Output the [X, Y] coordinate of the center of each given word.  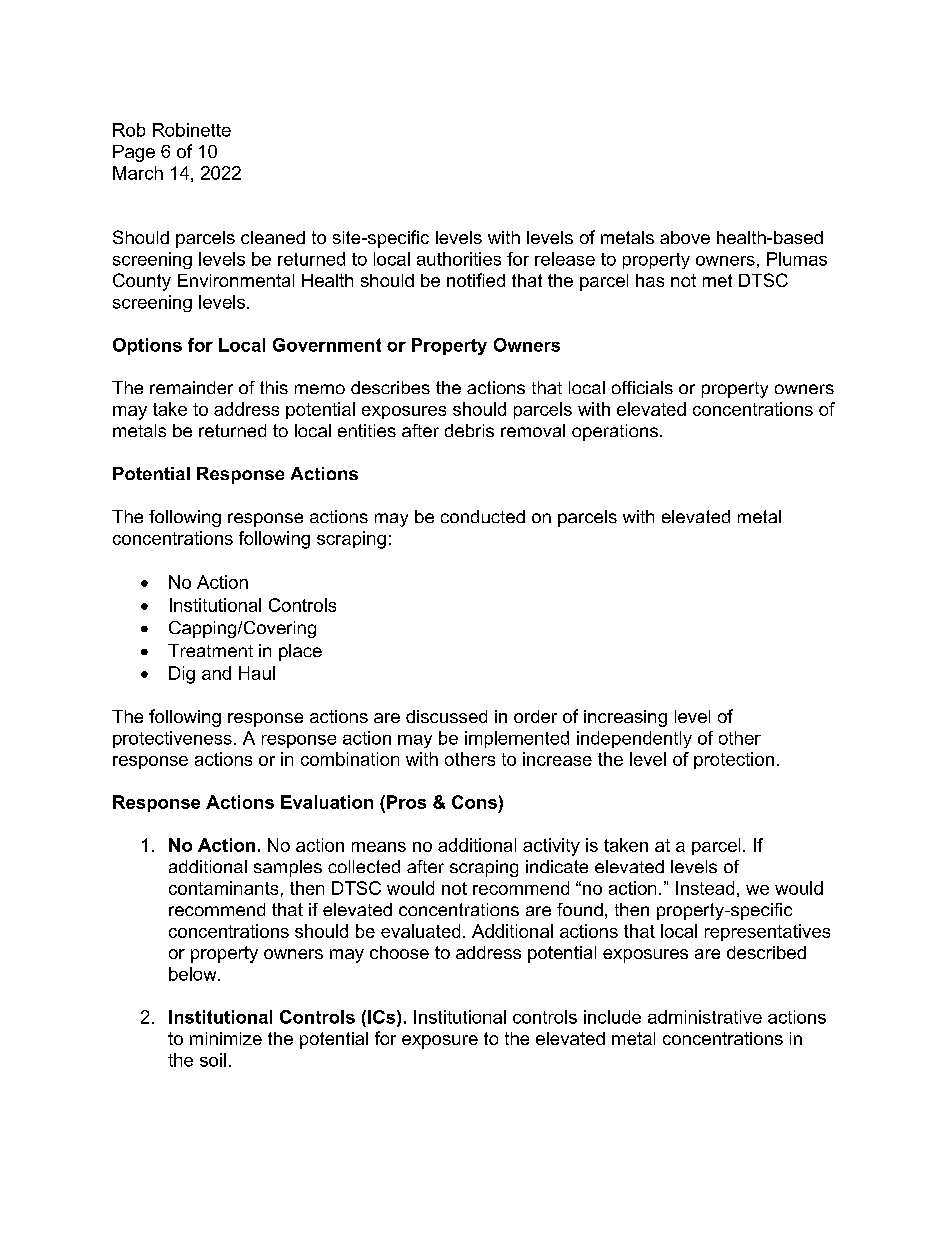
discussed [446, 716]
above [685, 237]
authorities [459, 259]
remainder [191, 387]
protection [734, 760]
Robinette [192, 130]
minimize [226, 1038]
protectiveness [172, 739]
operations [615, 432]
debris [469, 430]
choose [399, 952]
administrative [705, 1017]
